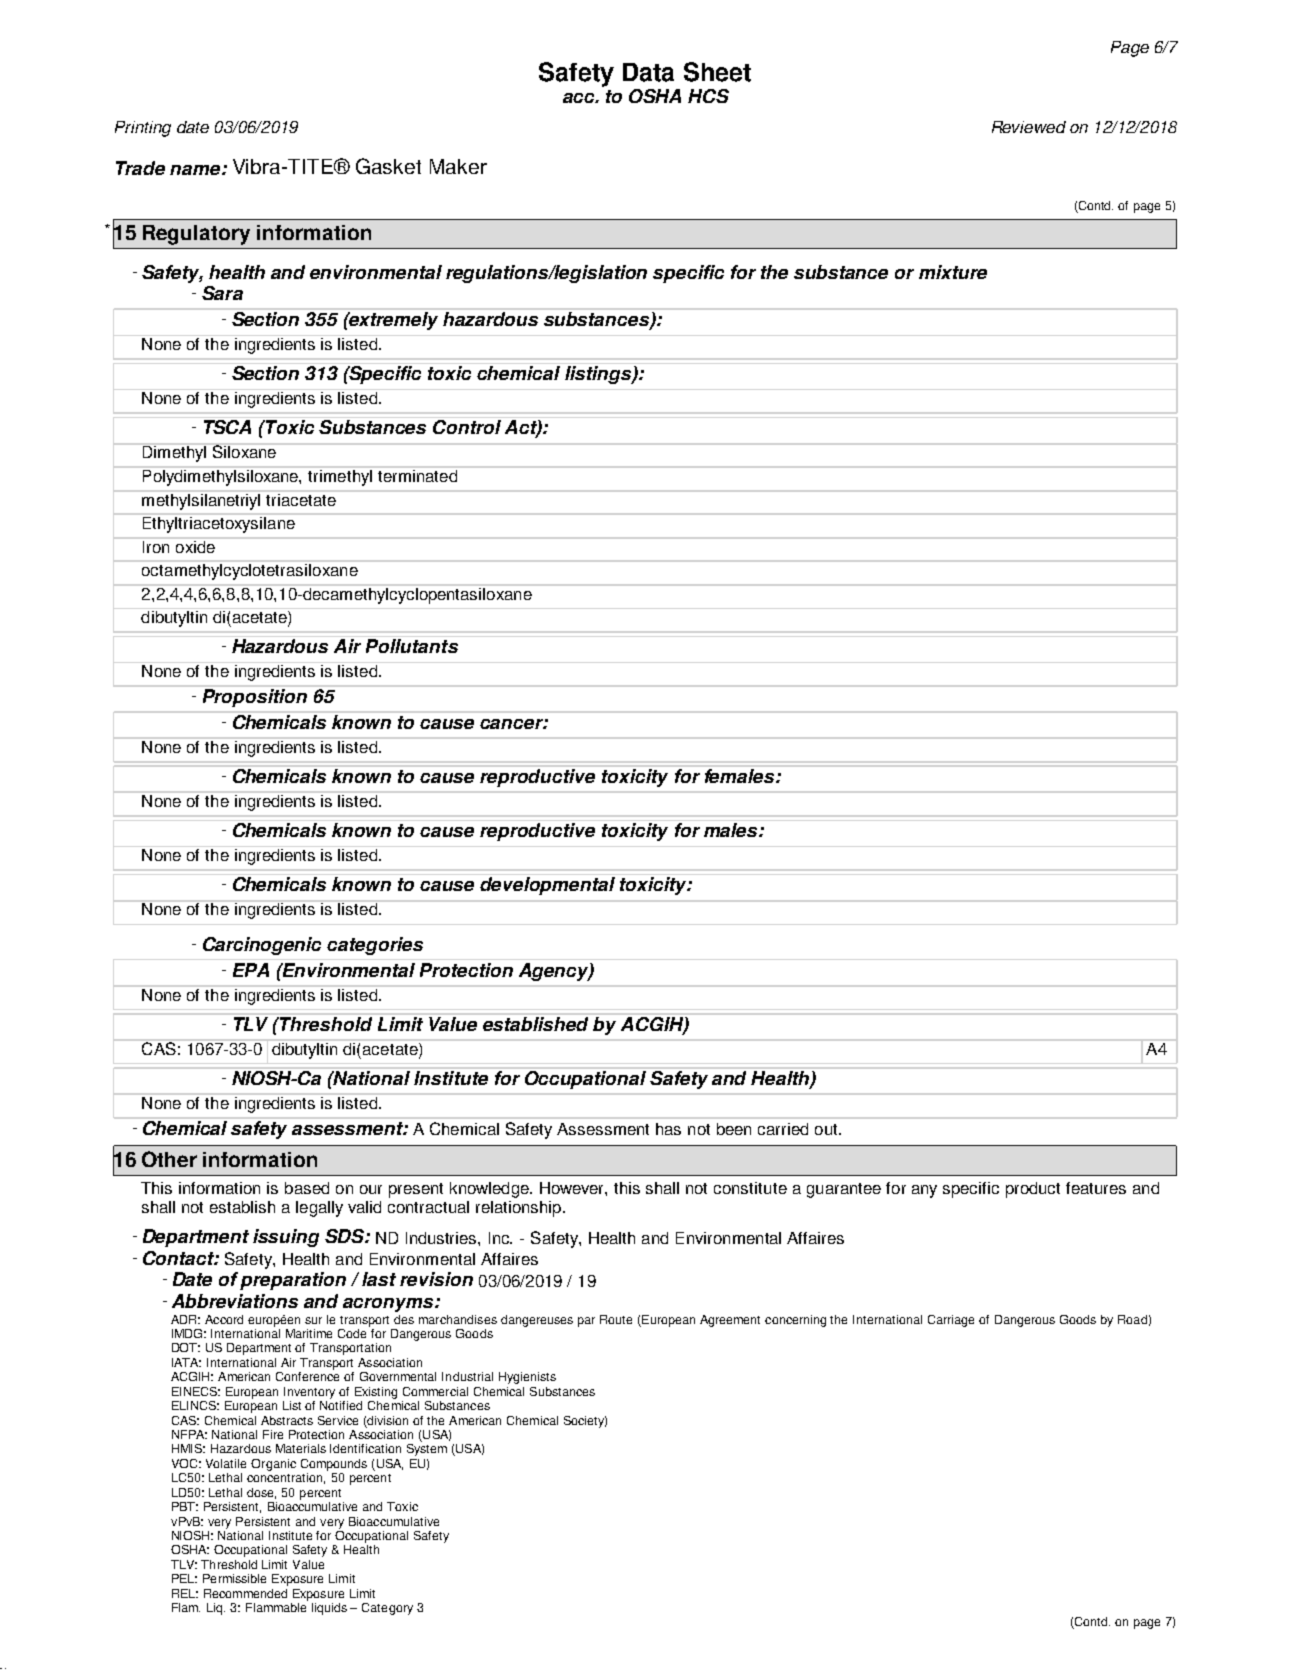 Image resolution: width=1290 pixels, height=1670 pixels. What do you see at coordinates (953, 272) in the screenshot?
I see `mixture` at bounding box center [953, 272].
